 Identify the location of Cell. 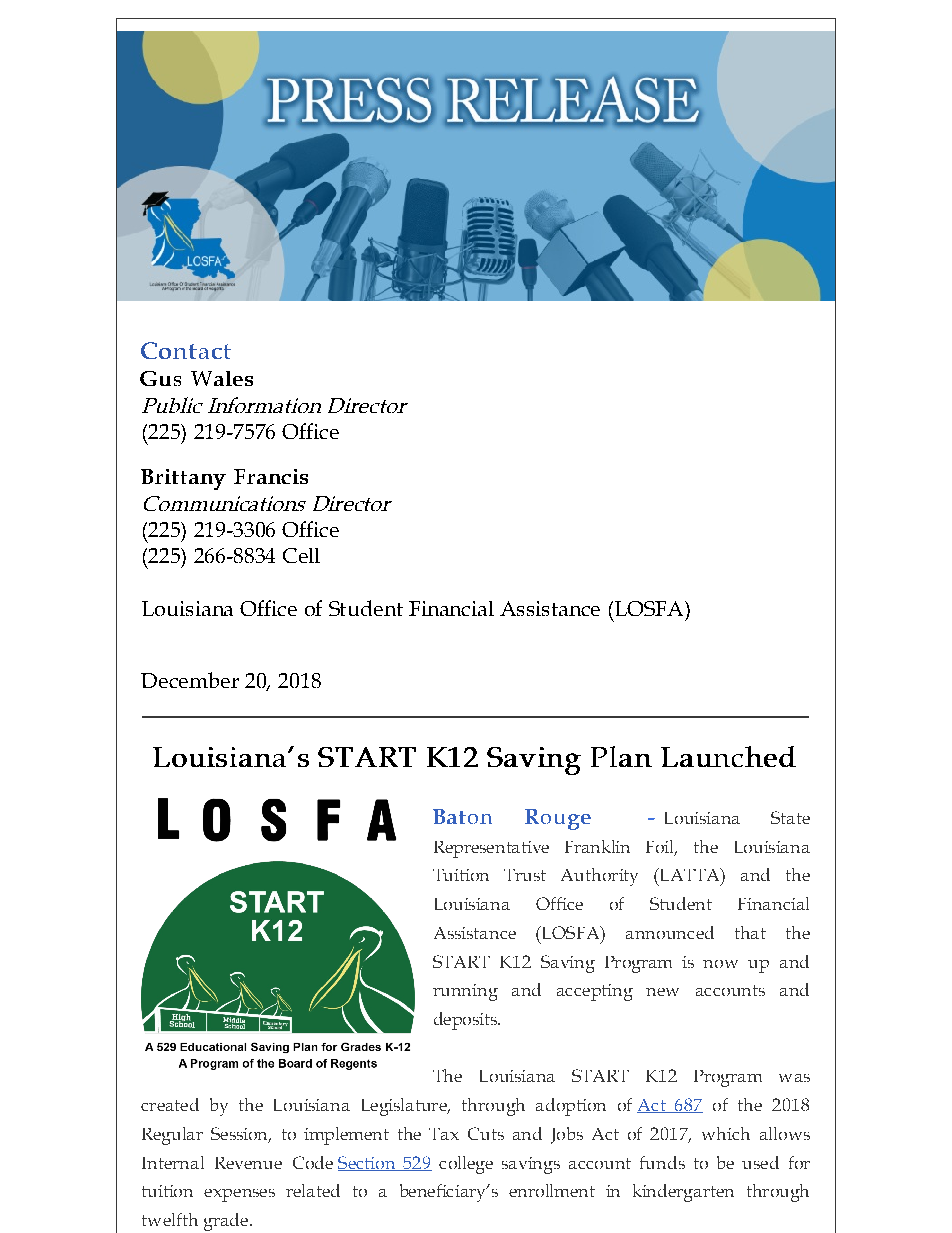
(301, 555).
